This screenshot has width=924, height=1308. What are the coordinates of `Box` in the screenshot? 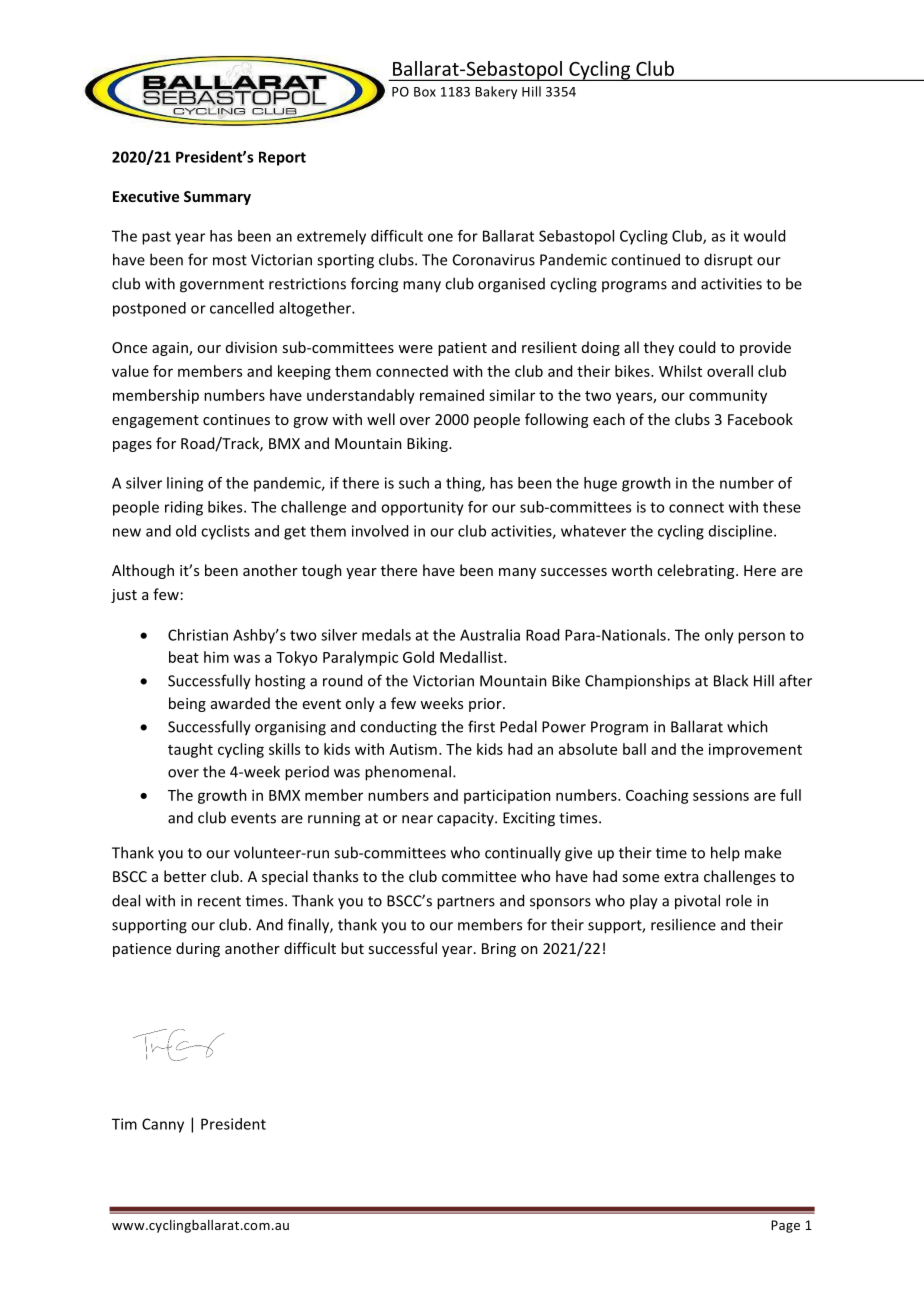 It's located at (425, 92).
